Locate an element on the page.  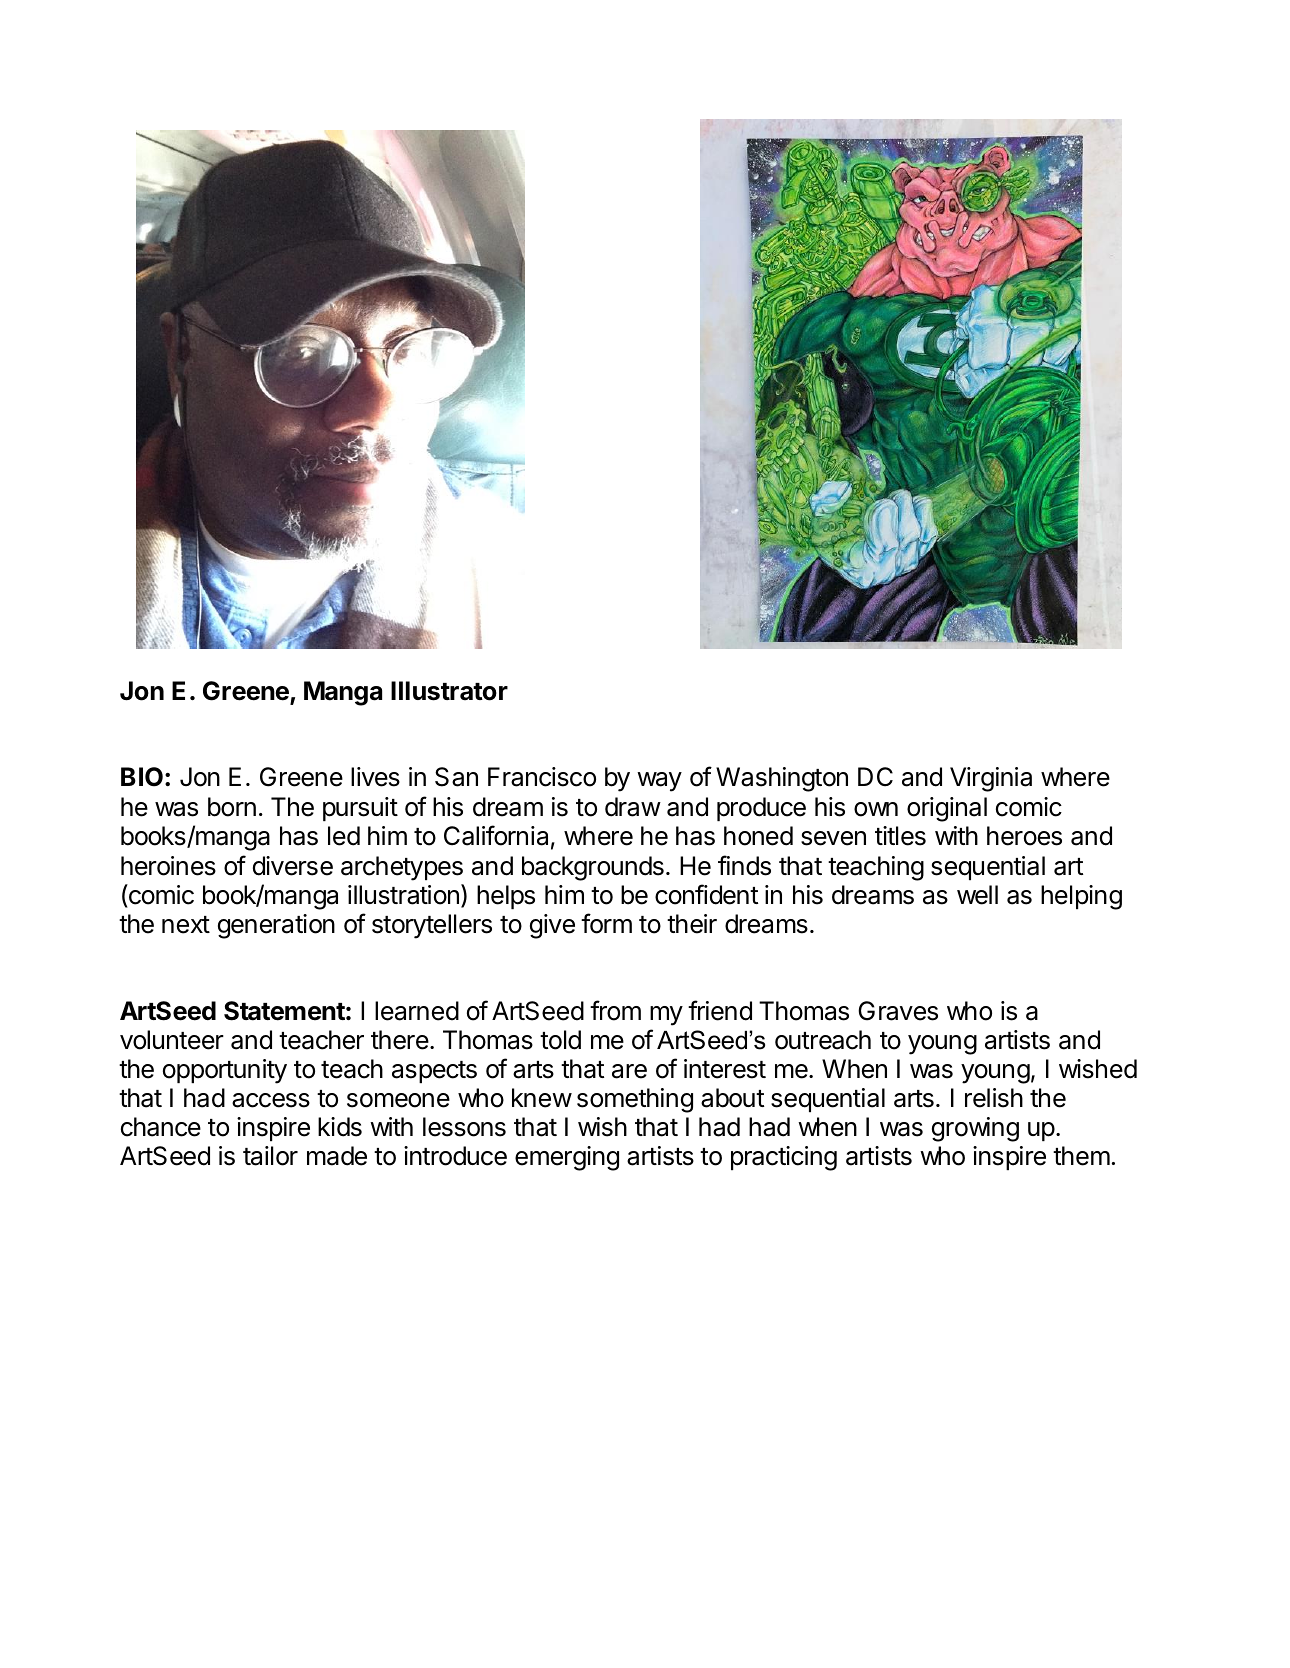
tailor is located at coordinates (270, 1156).
